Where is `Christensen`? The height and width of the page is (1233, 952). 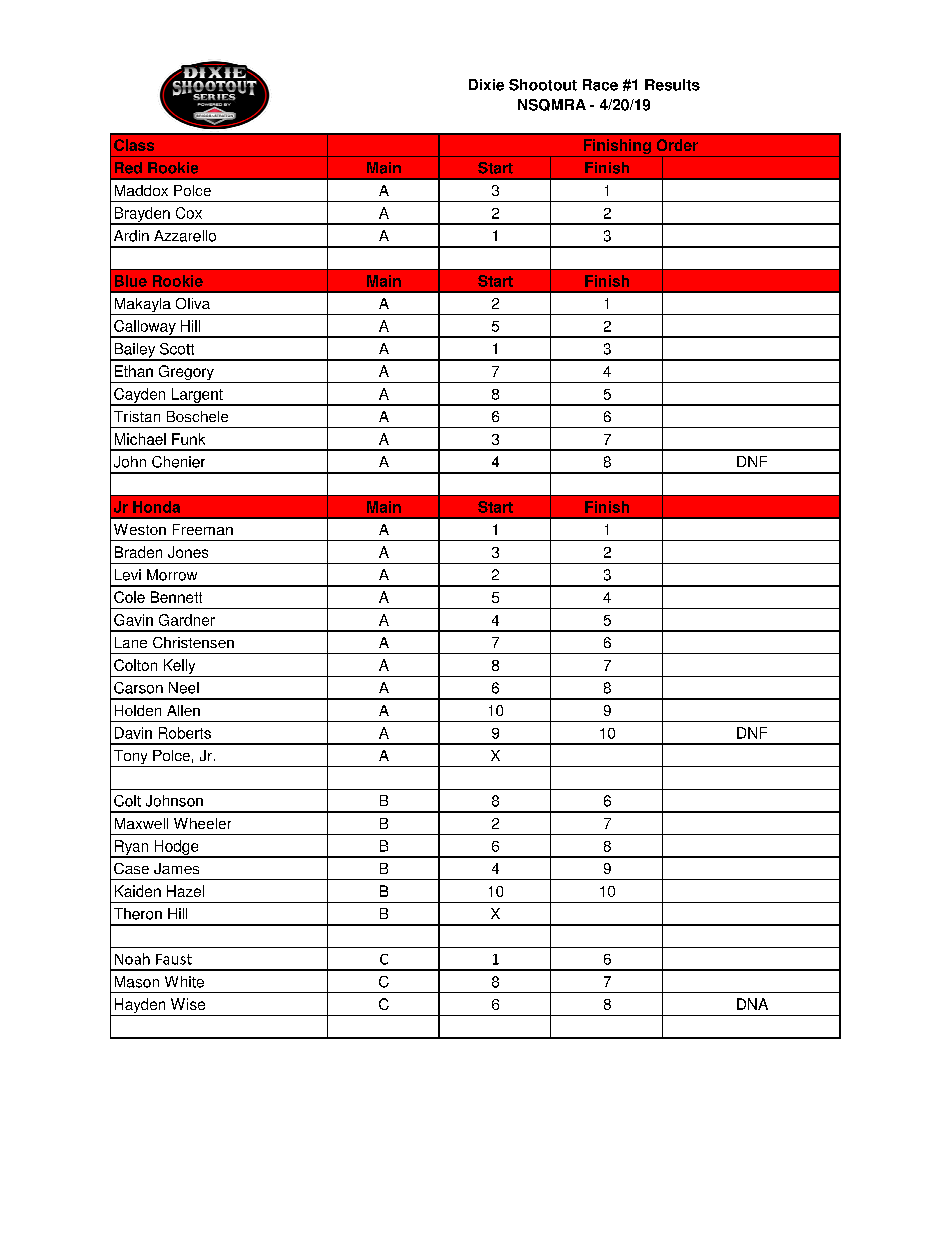
Christensen is located at coordinates (193, 642).
